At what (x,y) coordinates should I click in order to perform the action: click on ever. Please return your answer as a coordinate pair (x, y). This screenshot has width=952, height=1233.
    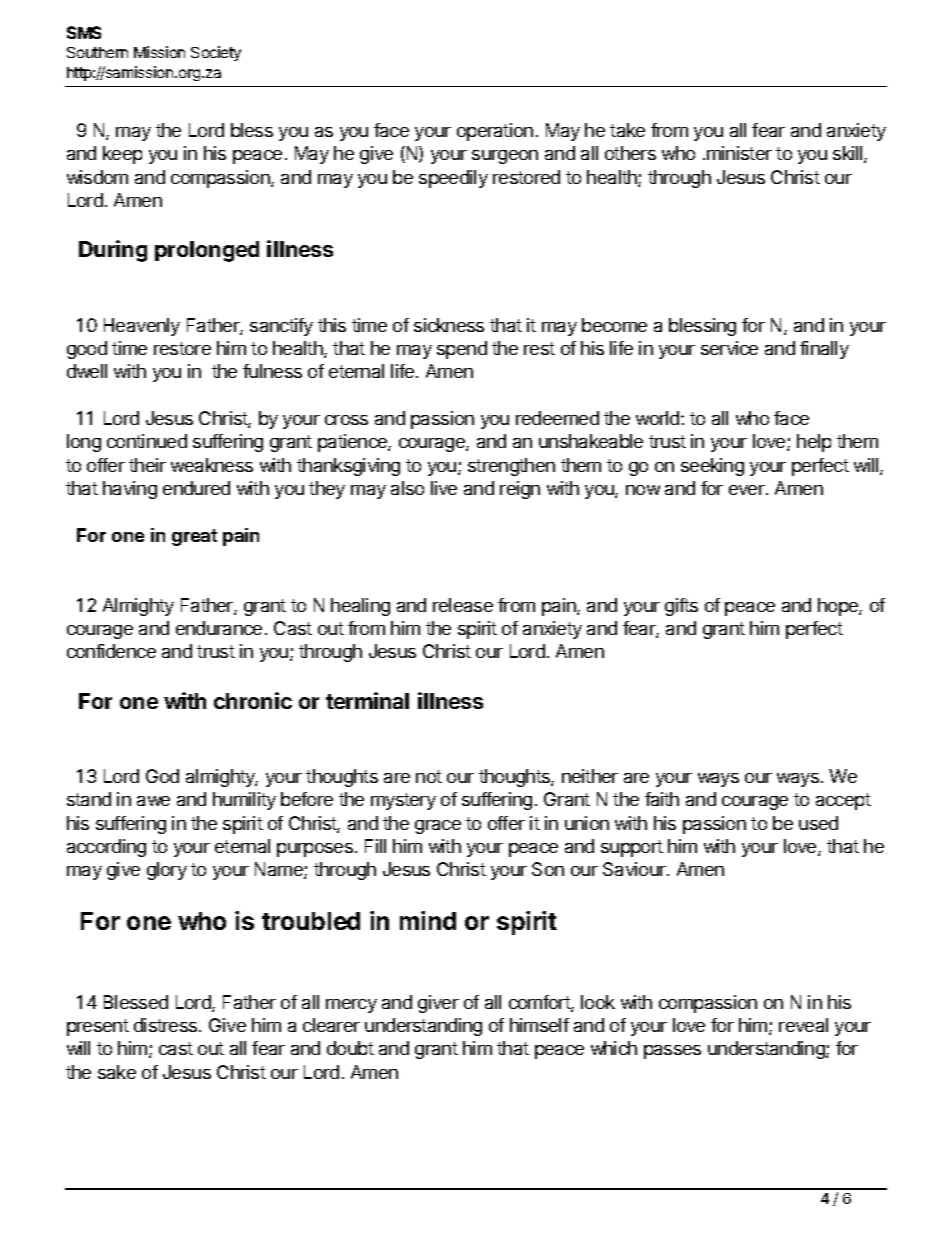
    Looking at the image, I should click on (748, 490).
